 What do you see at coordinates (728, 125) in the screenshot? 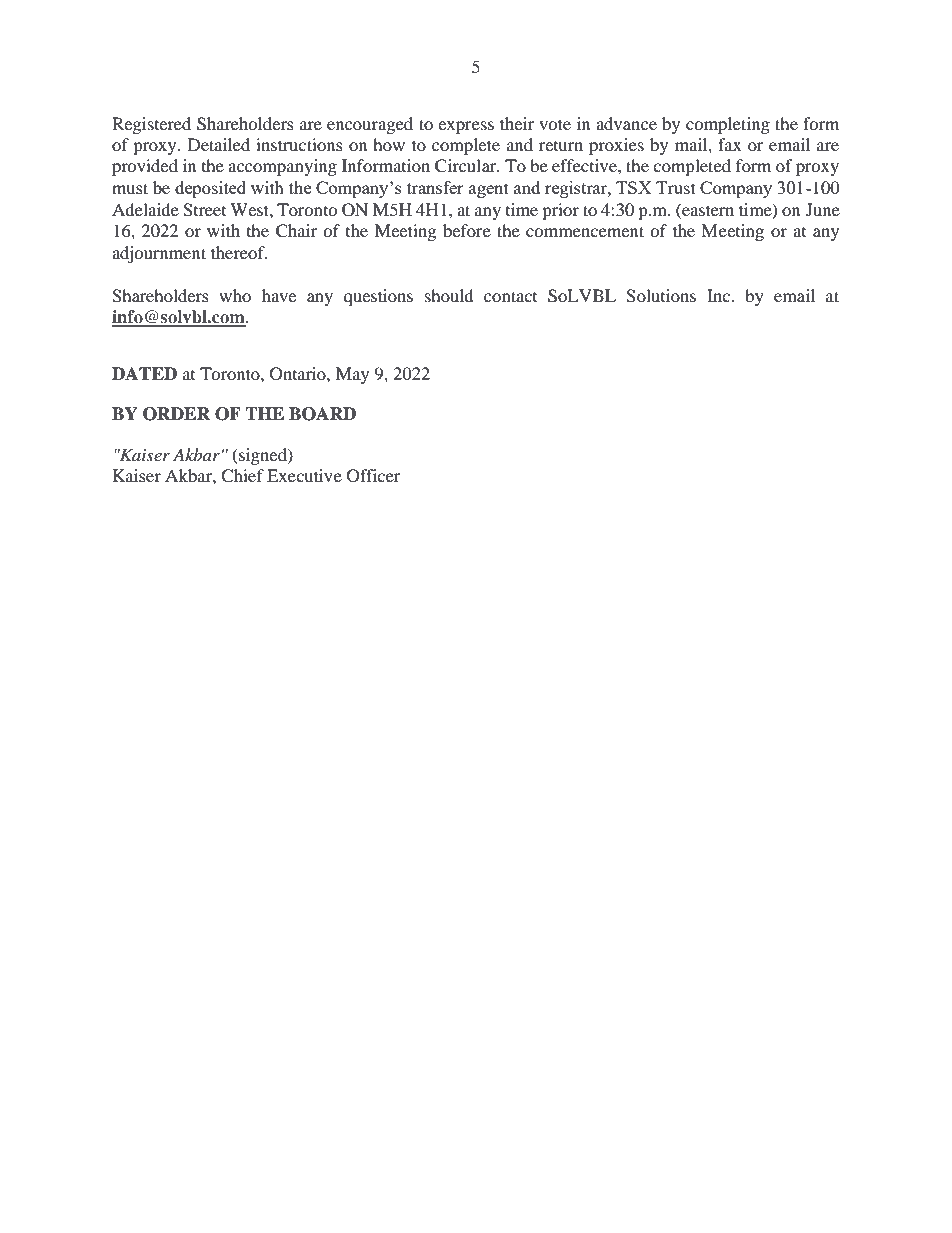
I see `completing` at bounding box center [728, 125].
